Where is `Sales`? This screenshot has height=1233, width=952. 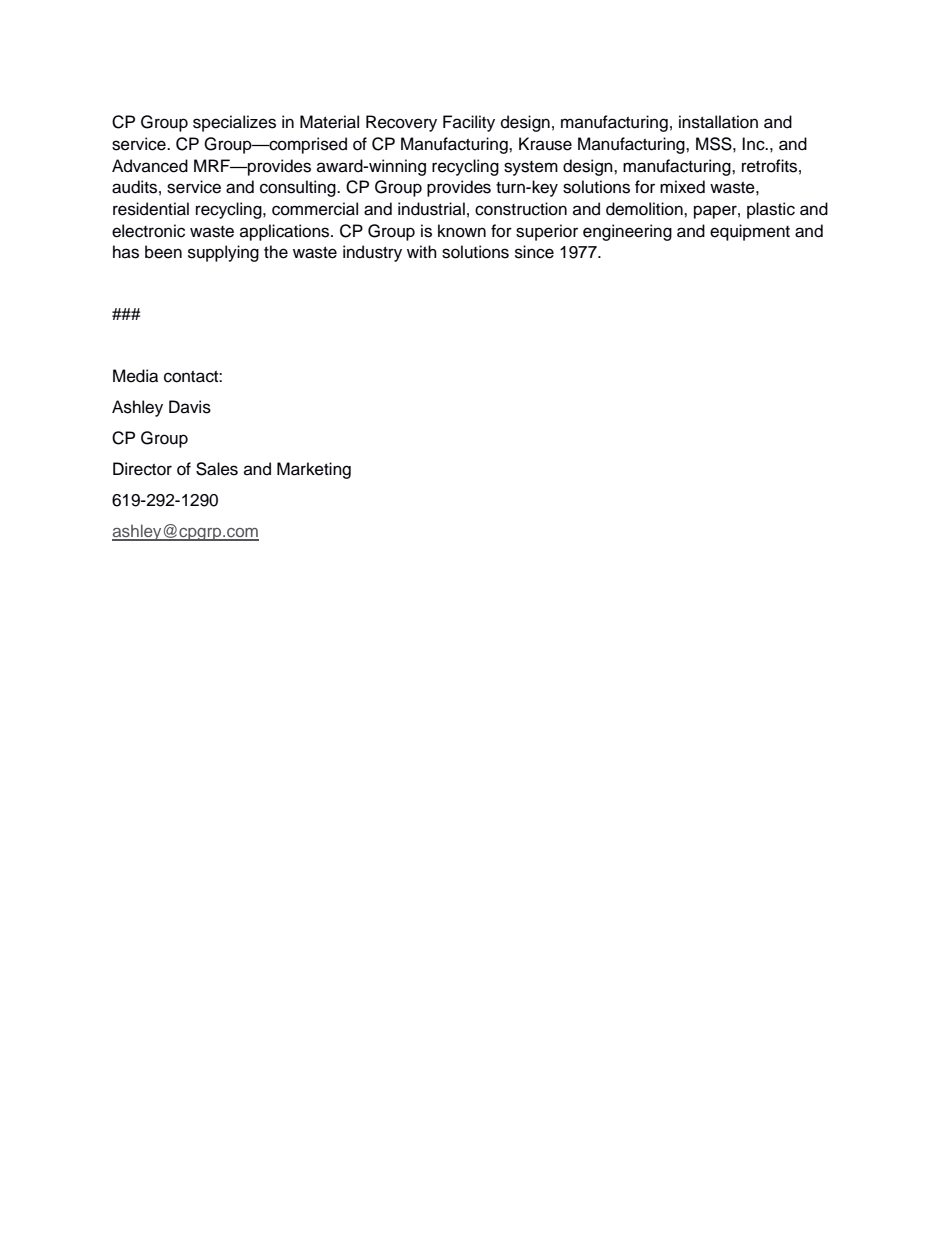 Sales is located at coordinates (217, 469).
